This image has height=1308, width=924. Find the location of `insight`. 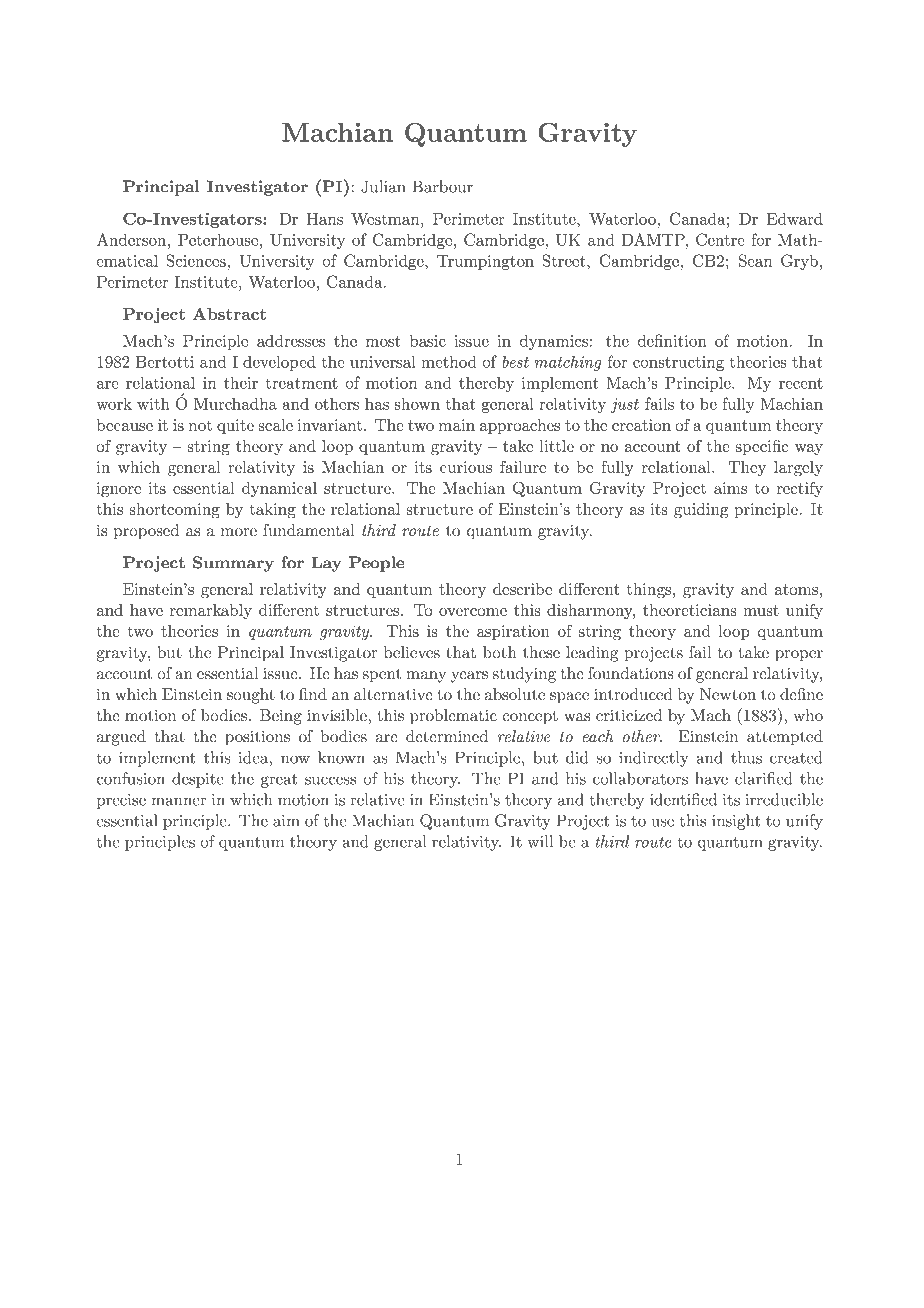

insight is located at coordinates (736, 822).
